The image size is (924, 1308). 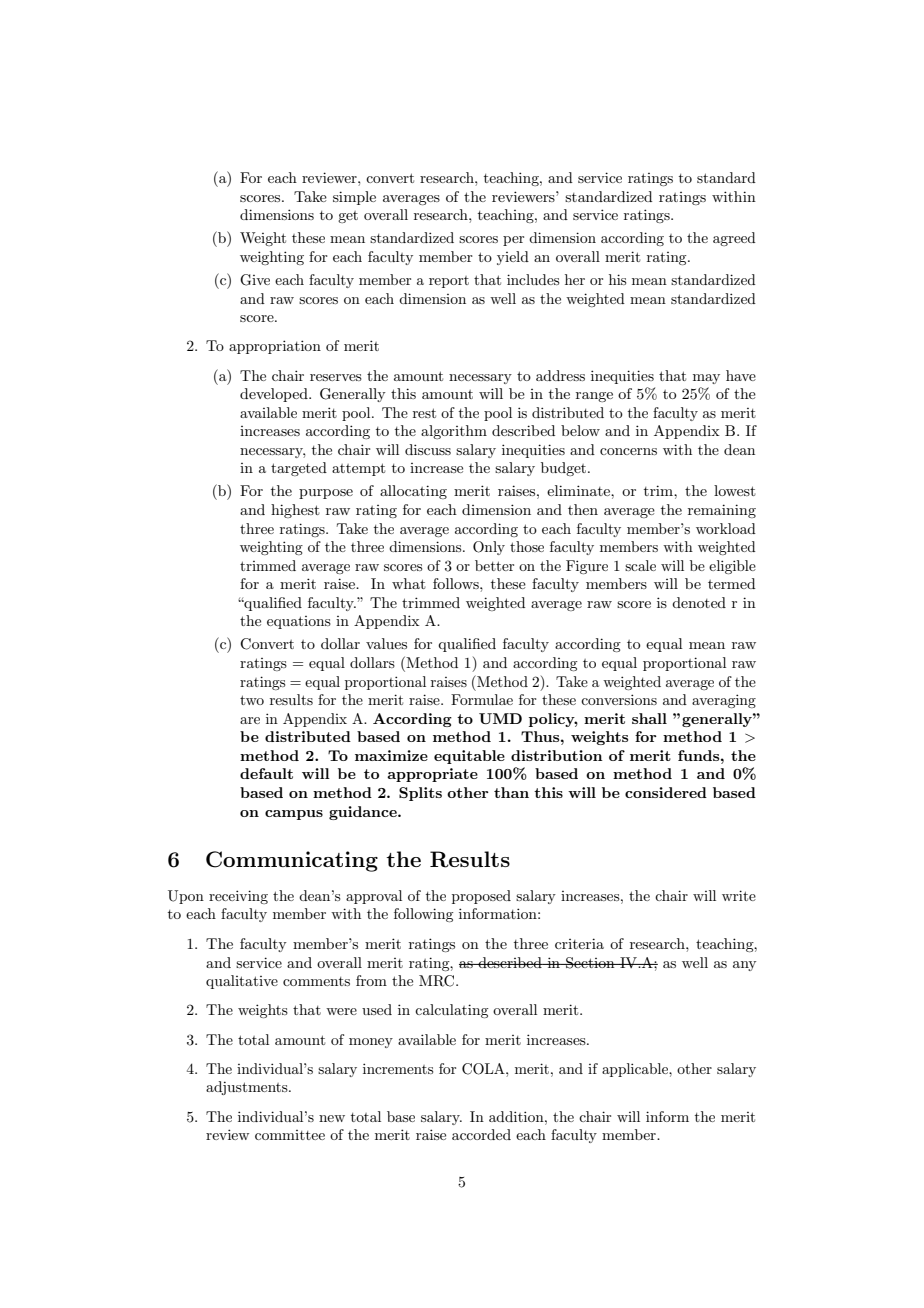 What do you see at coordinates (724, 701) in the page?
I see `averaging` at bounding box center [724, 701].
